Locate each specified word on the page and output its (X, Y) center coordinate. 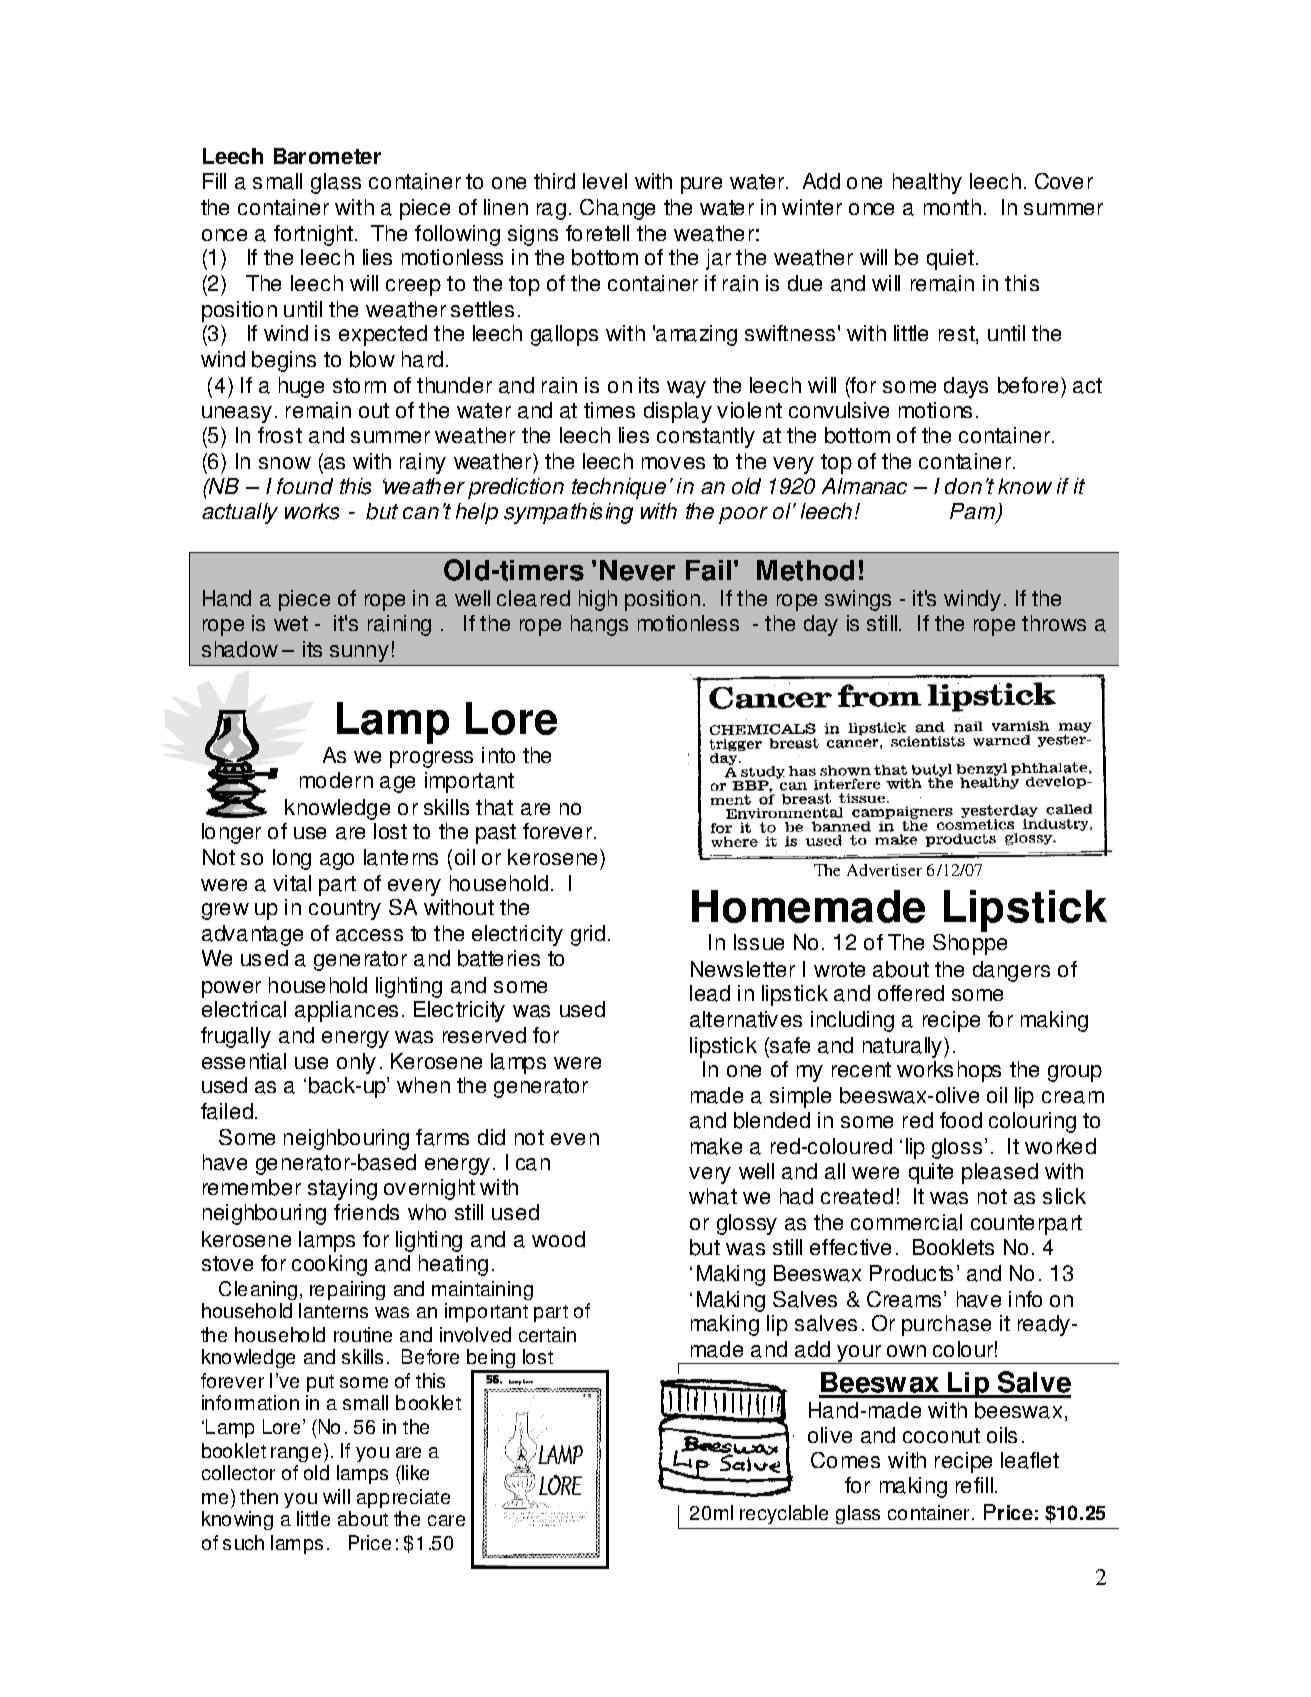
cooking (329, 1265)
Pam (974, 513)
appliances (346, 1011)
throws (1054, 623)
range (296, 1454)
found (305, 486)
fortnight (313, 235)
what (713, 1196)
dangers (1011, 971)
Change (617, 209)
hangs (599, 625)
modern (336, 780)
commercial (906, 1222)
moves (673, 463)
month (952, 207)
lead (710, 993)
